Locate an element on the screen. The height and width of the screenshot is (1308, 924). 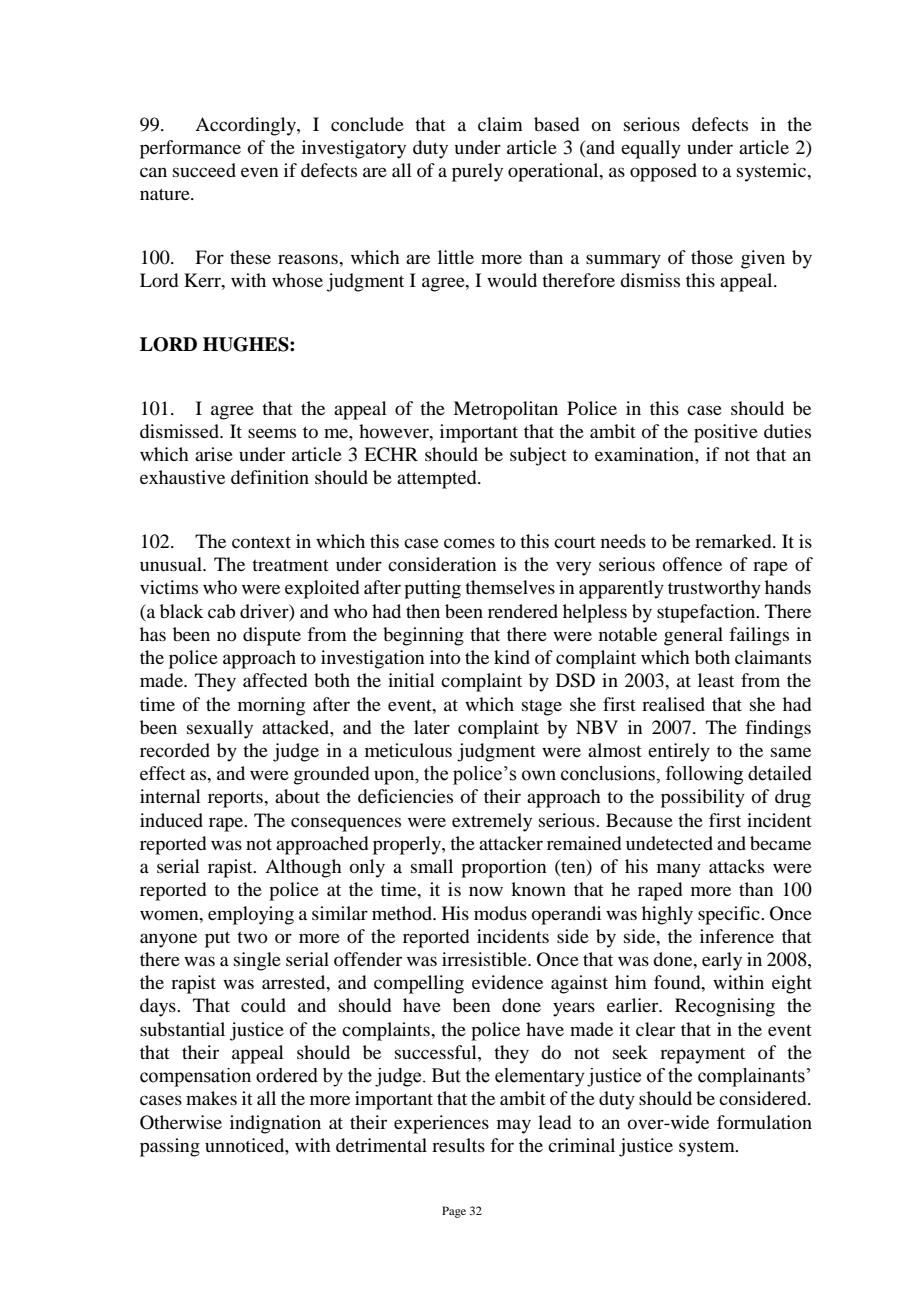
following is located at coordinates (704, 775).
